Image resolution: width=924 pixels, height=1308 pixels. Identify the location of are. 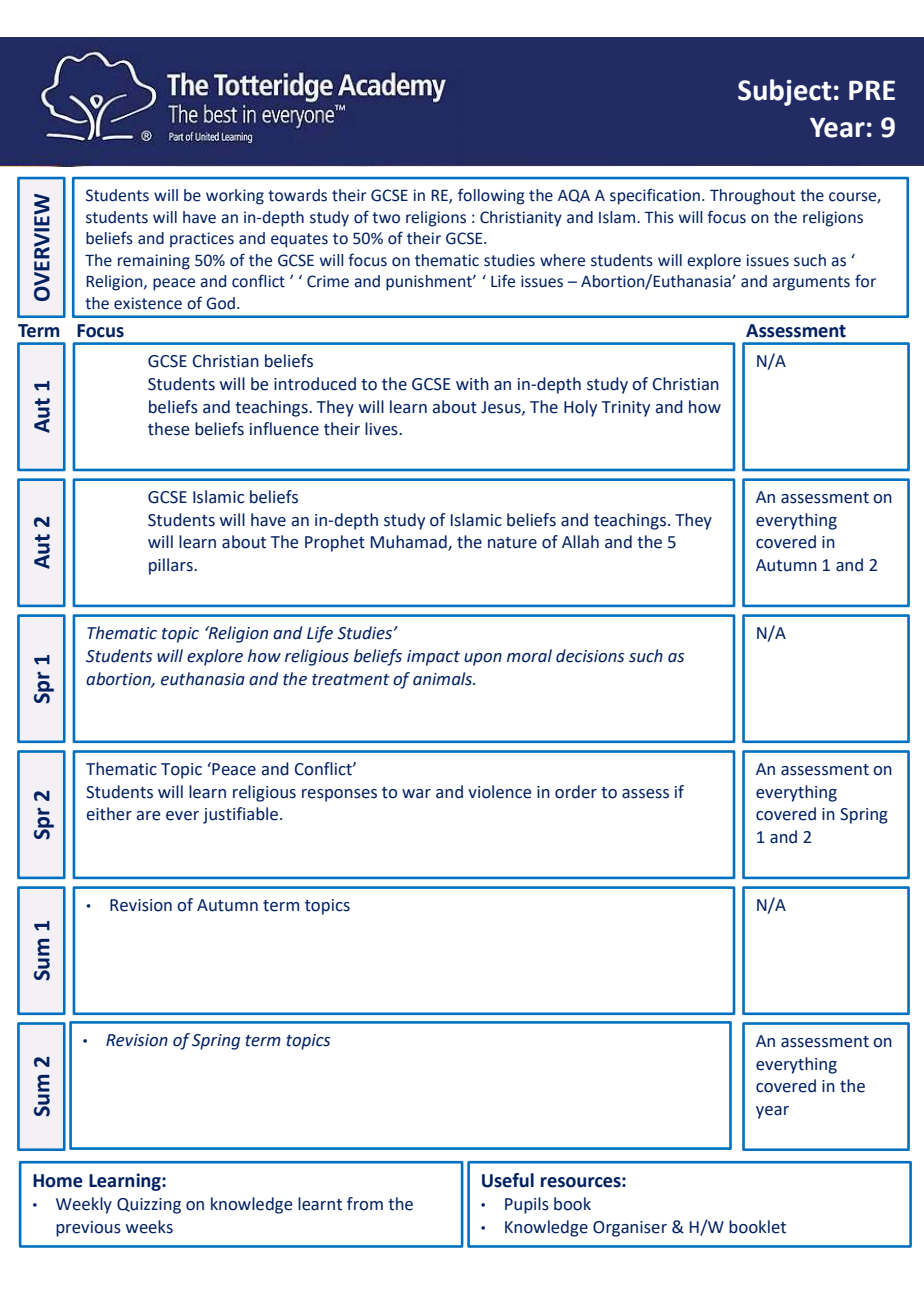
(148, 816).
